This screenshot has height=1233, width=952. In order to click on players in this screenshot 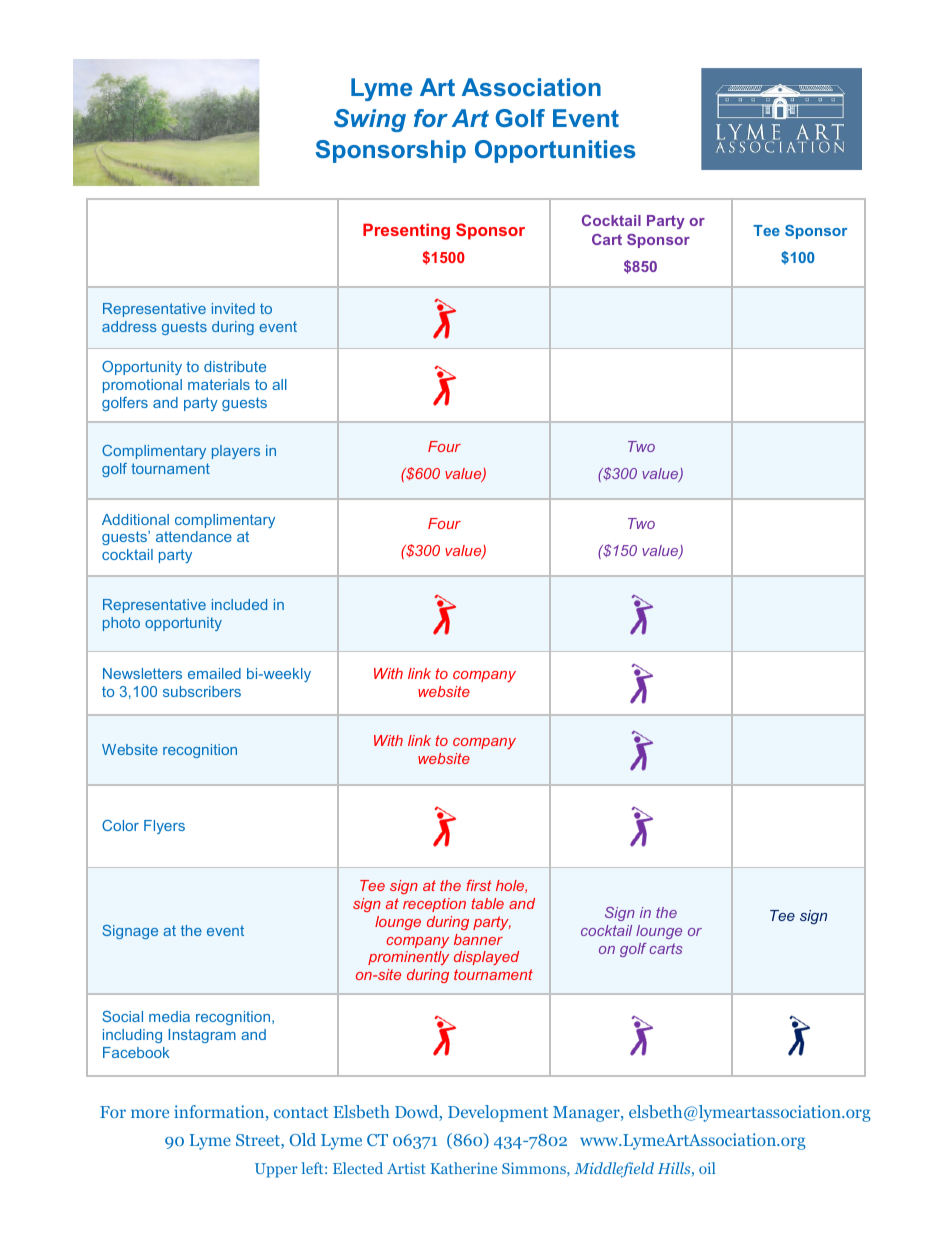, I will do `click(236, 452)`.
